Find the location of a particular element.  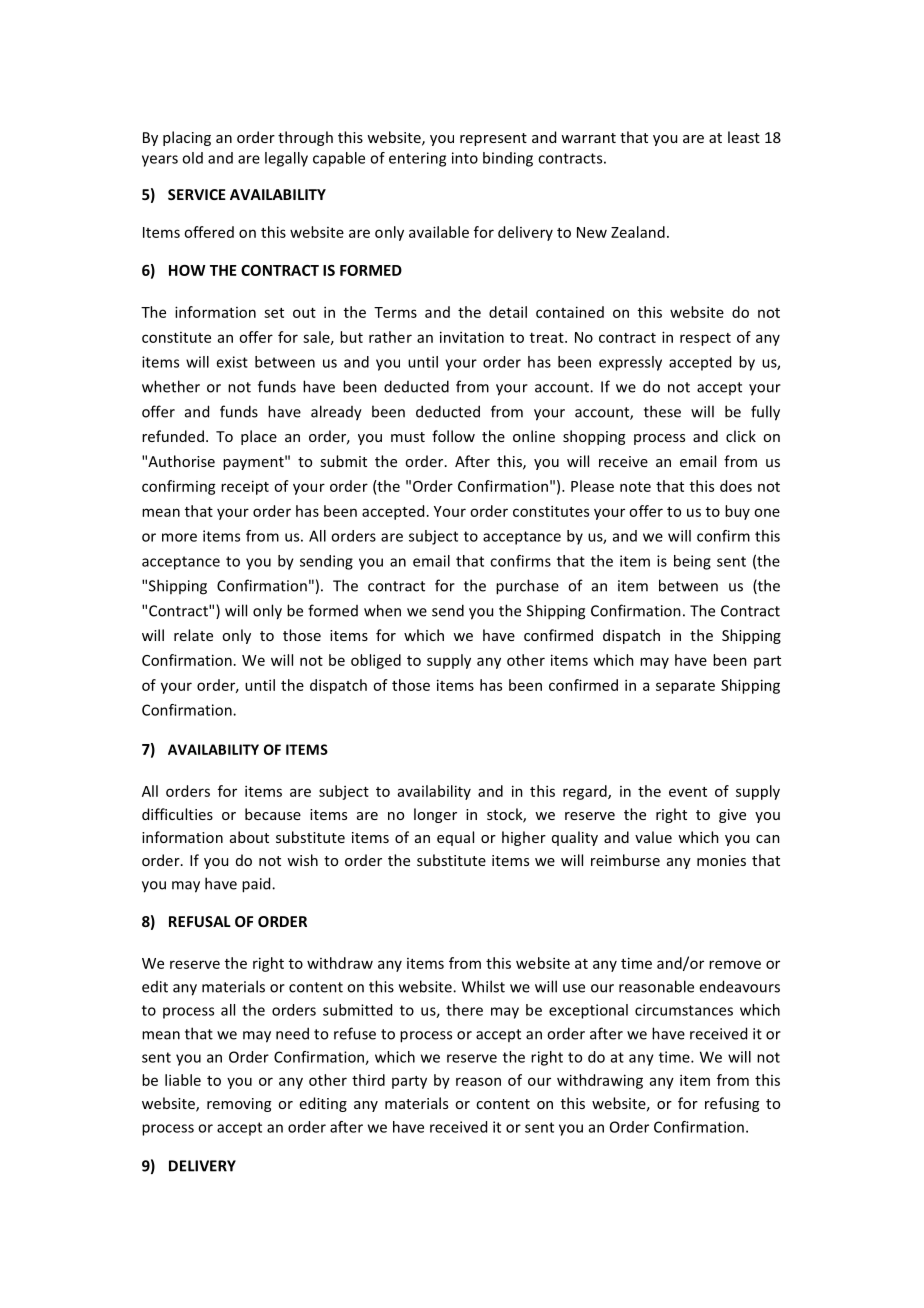

least is located at coordinates (744, 137).
